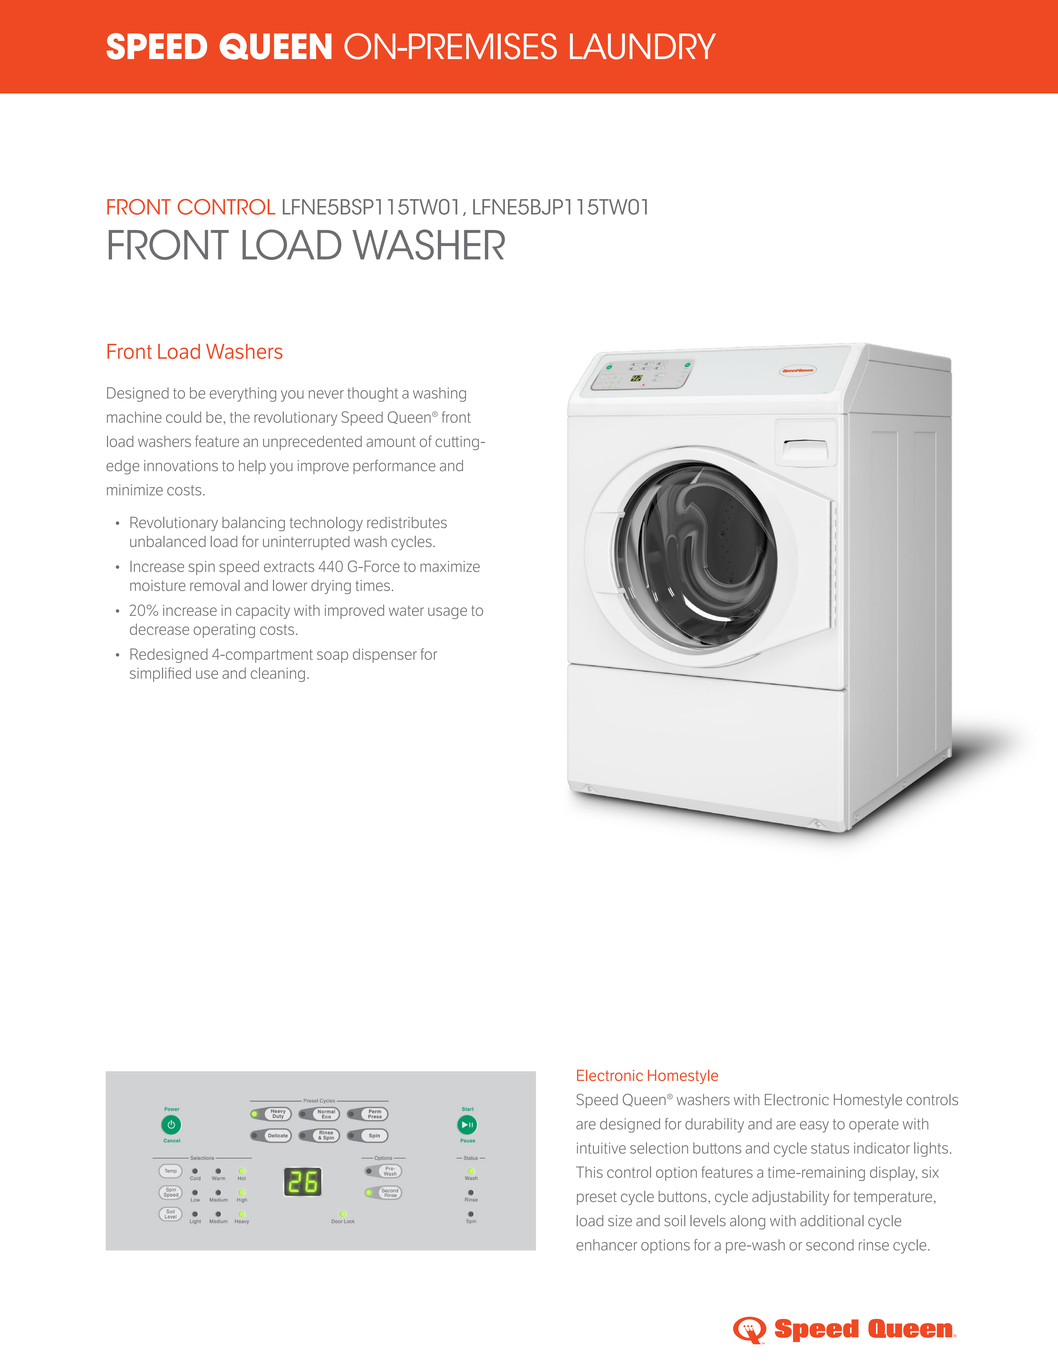 This document has width=1058, height=1369. I want to click on LAUNDRY, so click(643, 46).
